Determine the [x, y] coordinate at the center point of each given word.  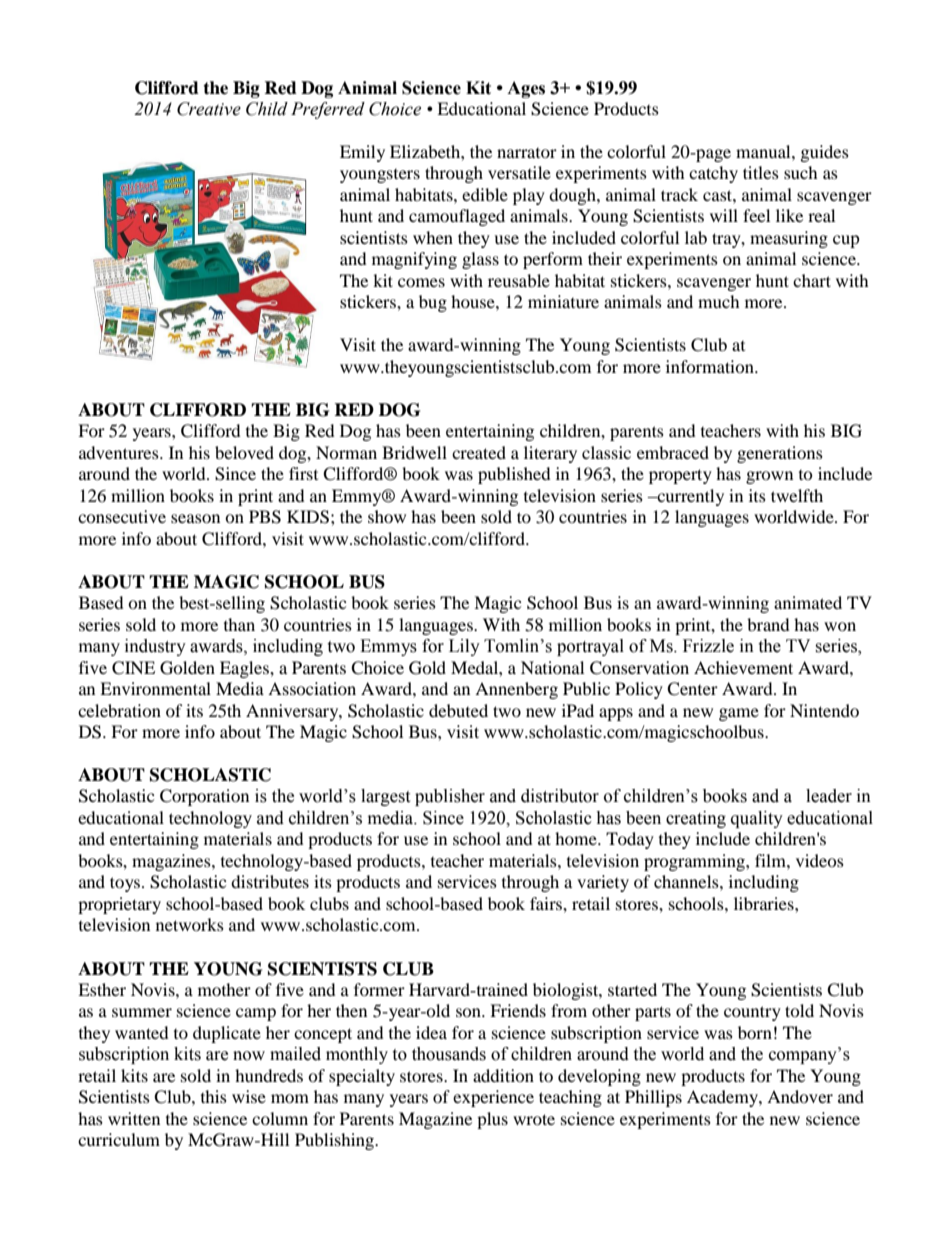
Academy [723, 1098]
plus [492, 1120]
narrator [527, 153]
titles [761, 172]
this [214, 1096]
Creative [209, 109]
